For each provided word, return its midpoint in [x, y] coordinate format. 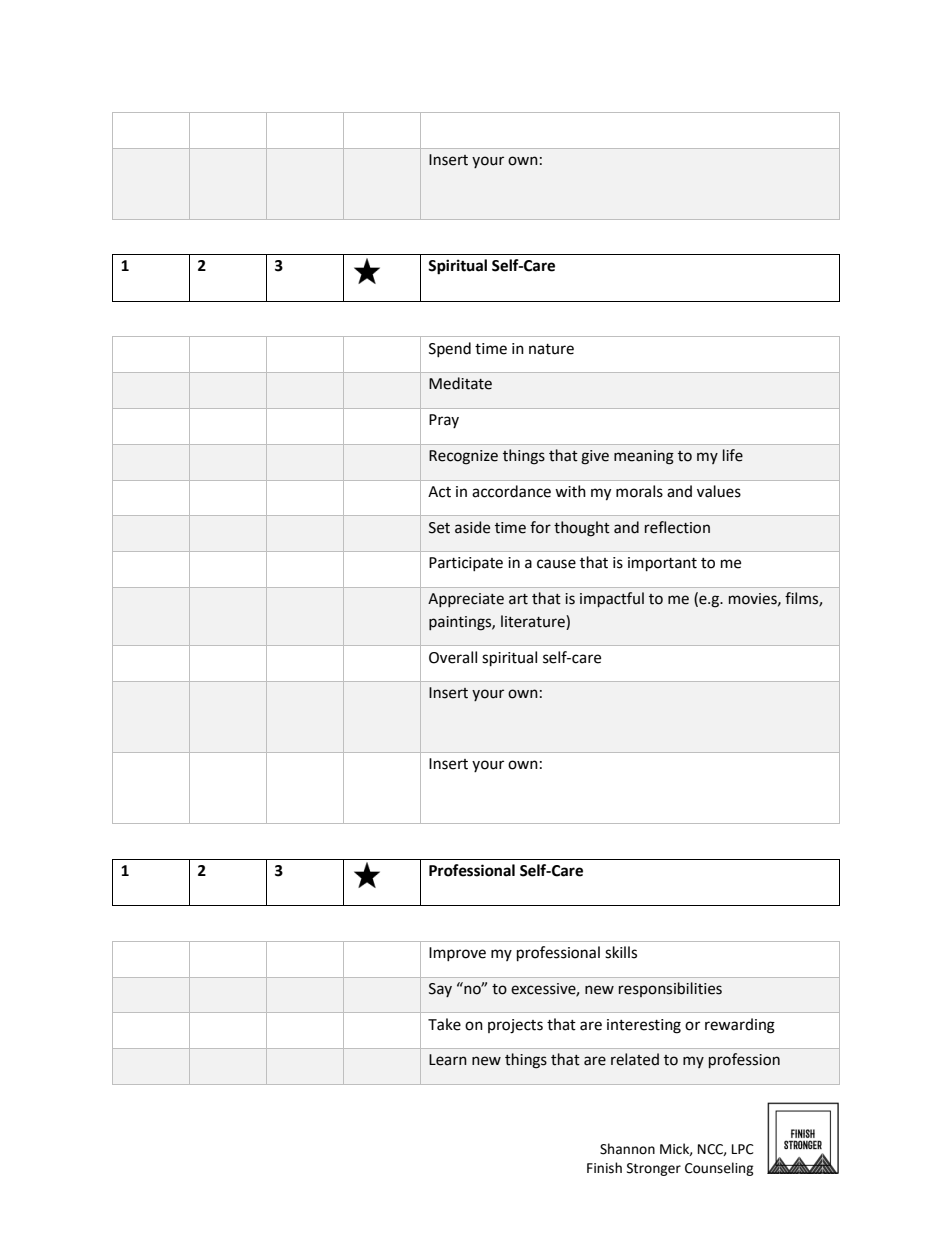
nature [551, 349]
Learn [448, 1060]
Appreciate [466, 600]
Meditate [460, 383]
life [733, 455]
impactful [612, 599]
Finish [604, 1168]
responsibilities [670, 989]
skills [621, 952]
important [662, 564]
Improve [457, 954]
